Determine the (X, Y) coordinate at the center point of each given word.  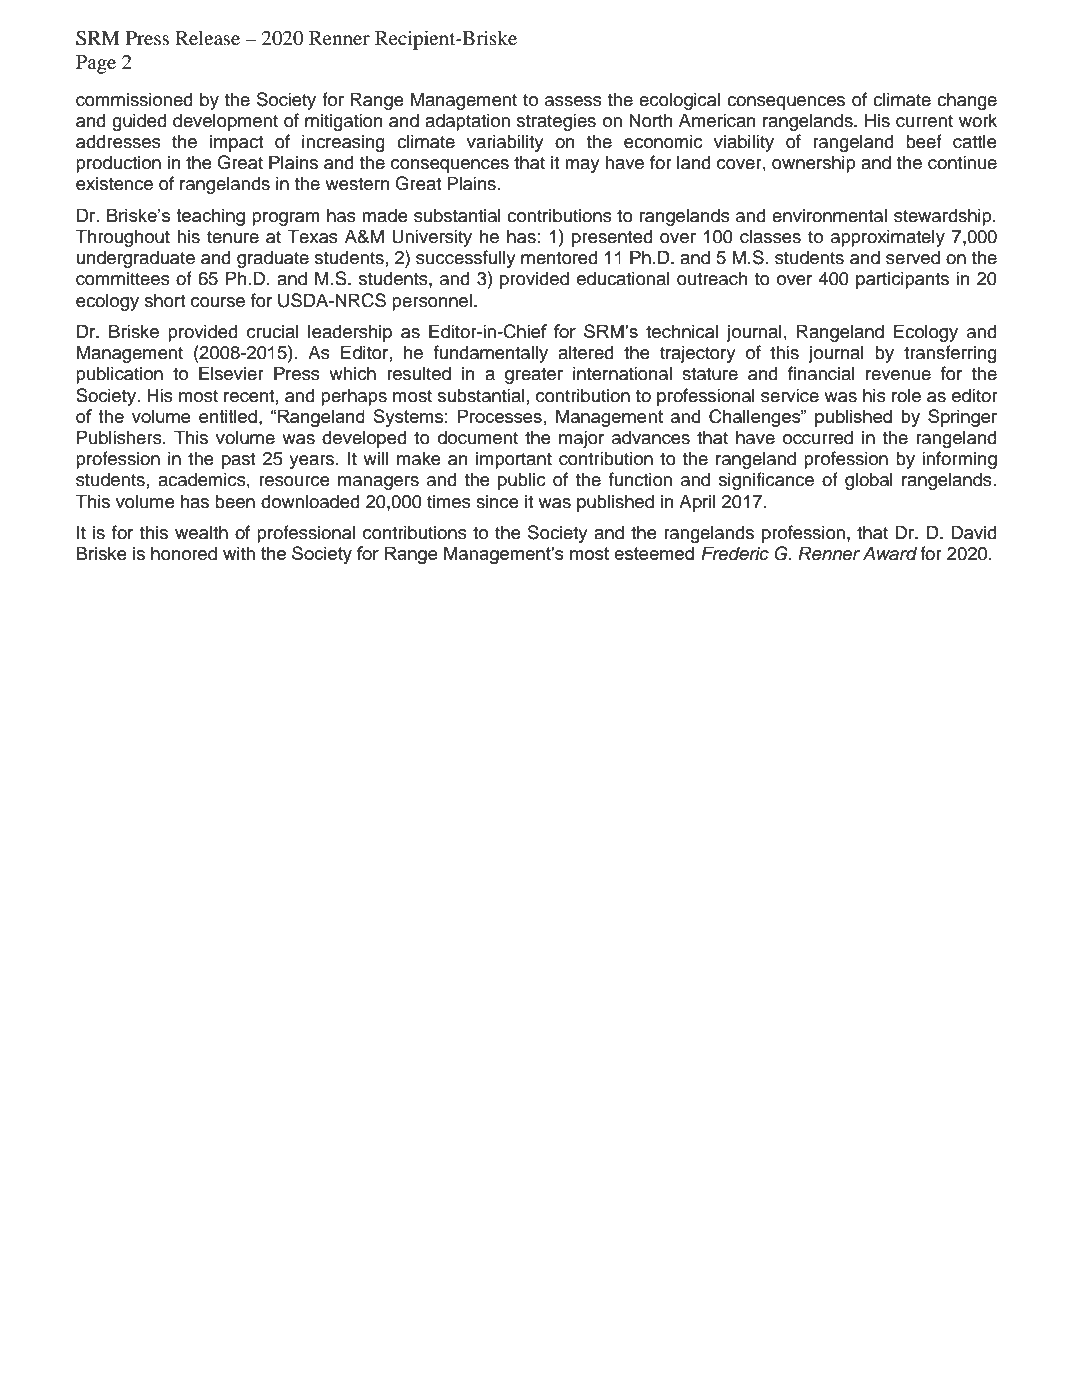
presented (612, 238)
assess (573, 101)
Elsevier (231, 373)
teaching (210, 217)
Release (207, 37)
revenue (898, 375)
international (622, 373)
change (967, 101)
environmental (829, 215)
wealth (201, 532)
